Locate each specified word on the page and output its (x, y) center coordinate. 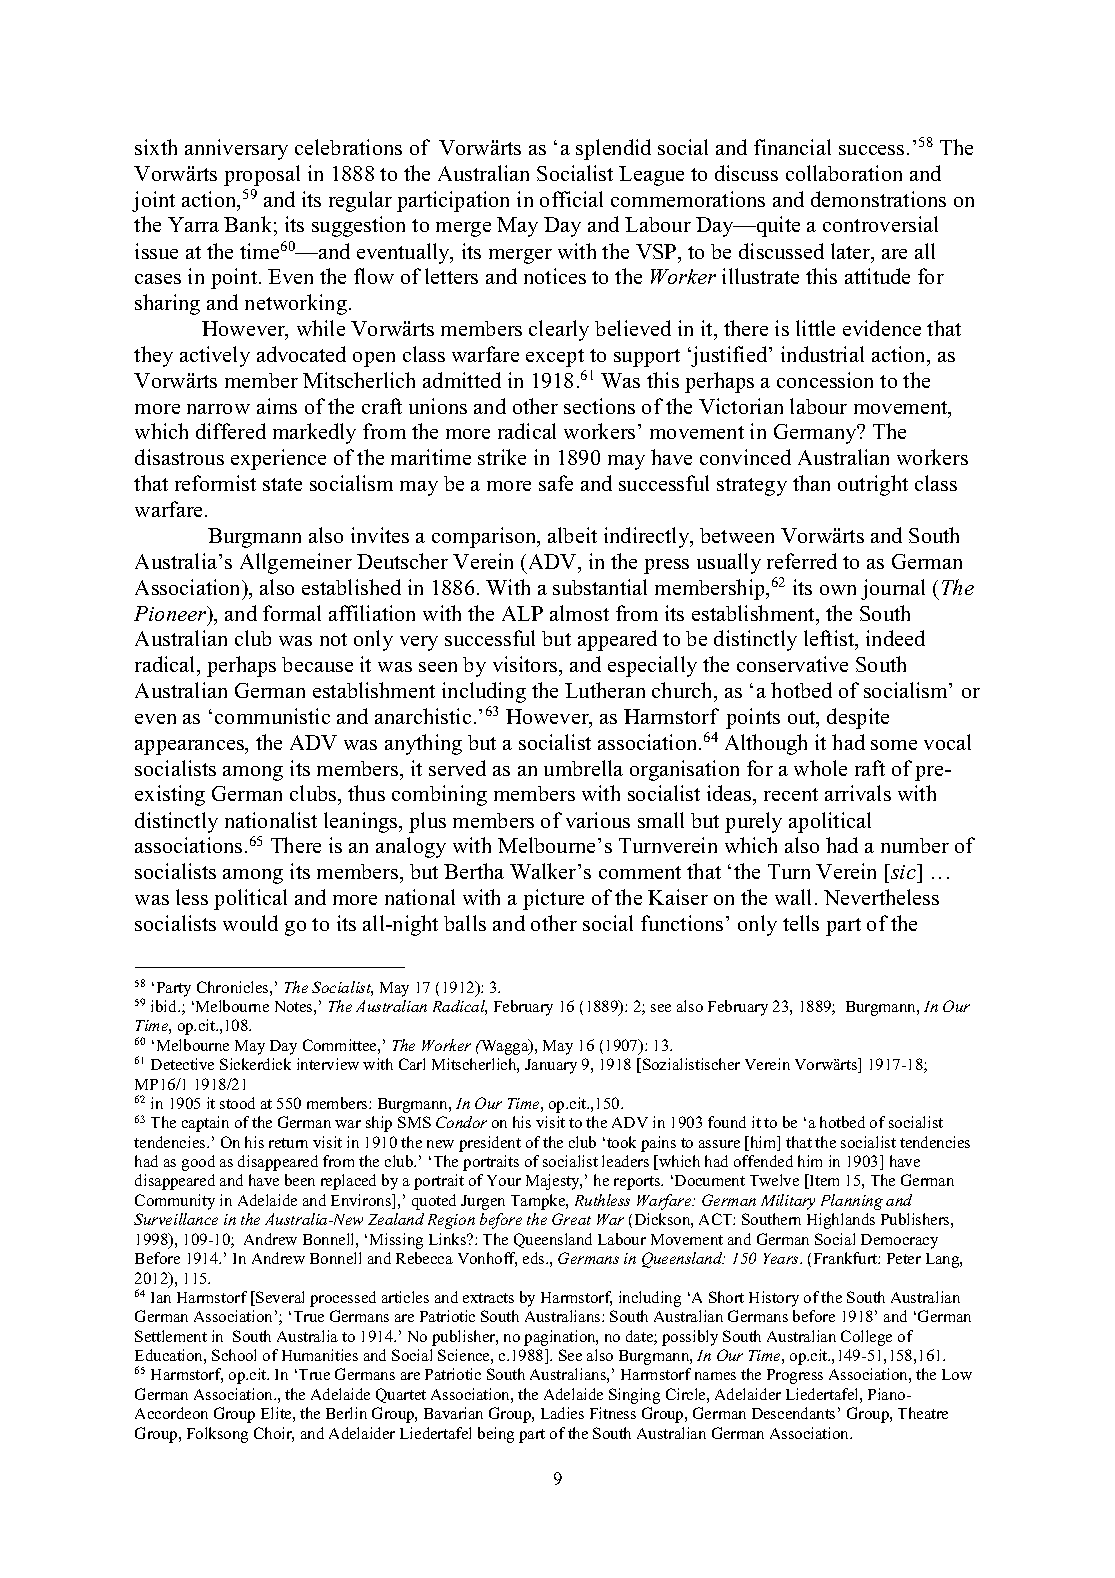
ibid (165, 1006)
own (838, 590)
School (234, 1355)
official (571, 199)
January (551, 1066)
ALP (522, 613)
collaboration (844, 173)
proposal (262, 175)
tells (801, 923)
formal (292, 613)
